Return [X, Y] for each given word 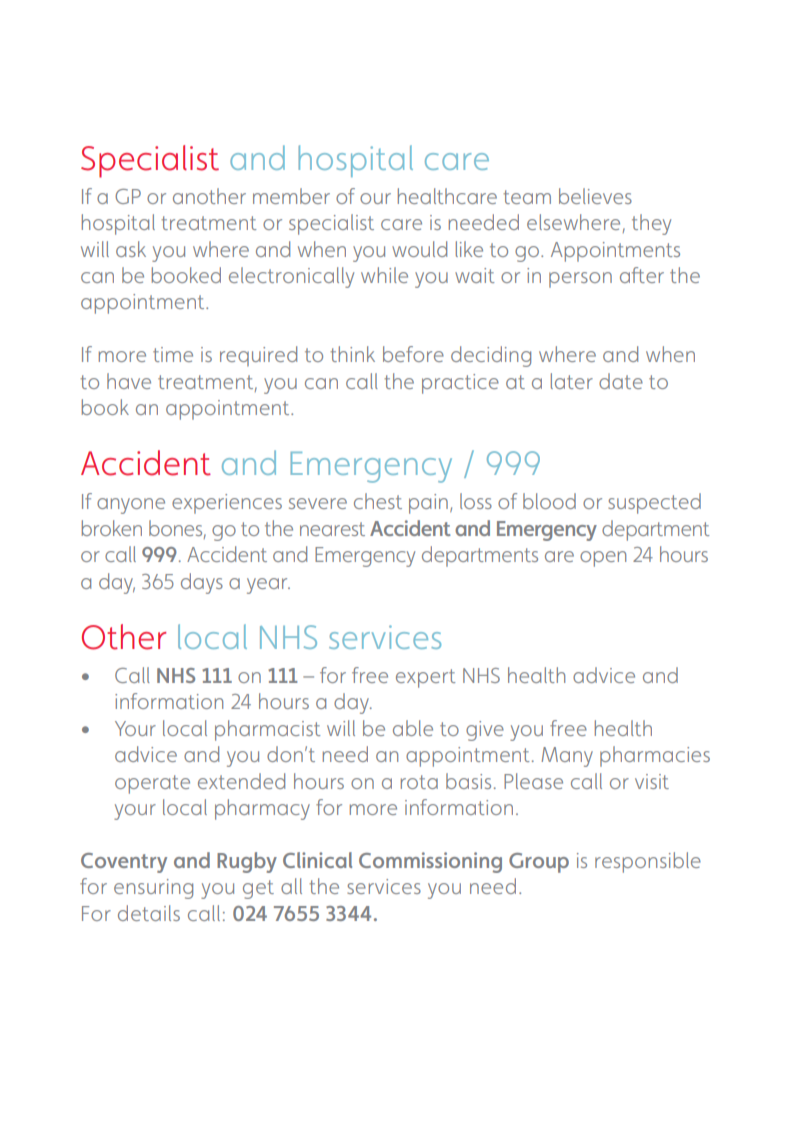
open [603, 559]
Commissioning [430, 862]
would [419, 249]
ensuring [153, 889]
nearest [332, 529]
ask [131, 249]
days [202, 583]
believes [595, 196]
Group [539, 863]
